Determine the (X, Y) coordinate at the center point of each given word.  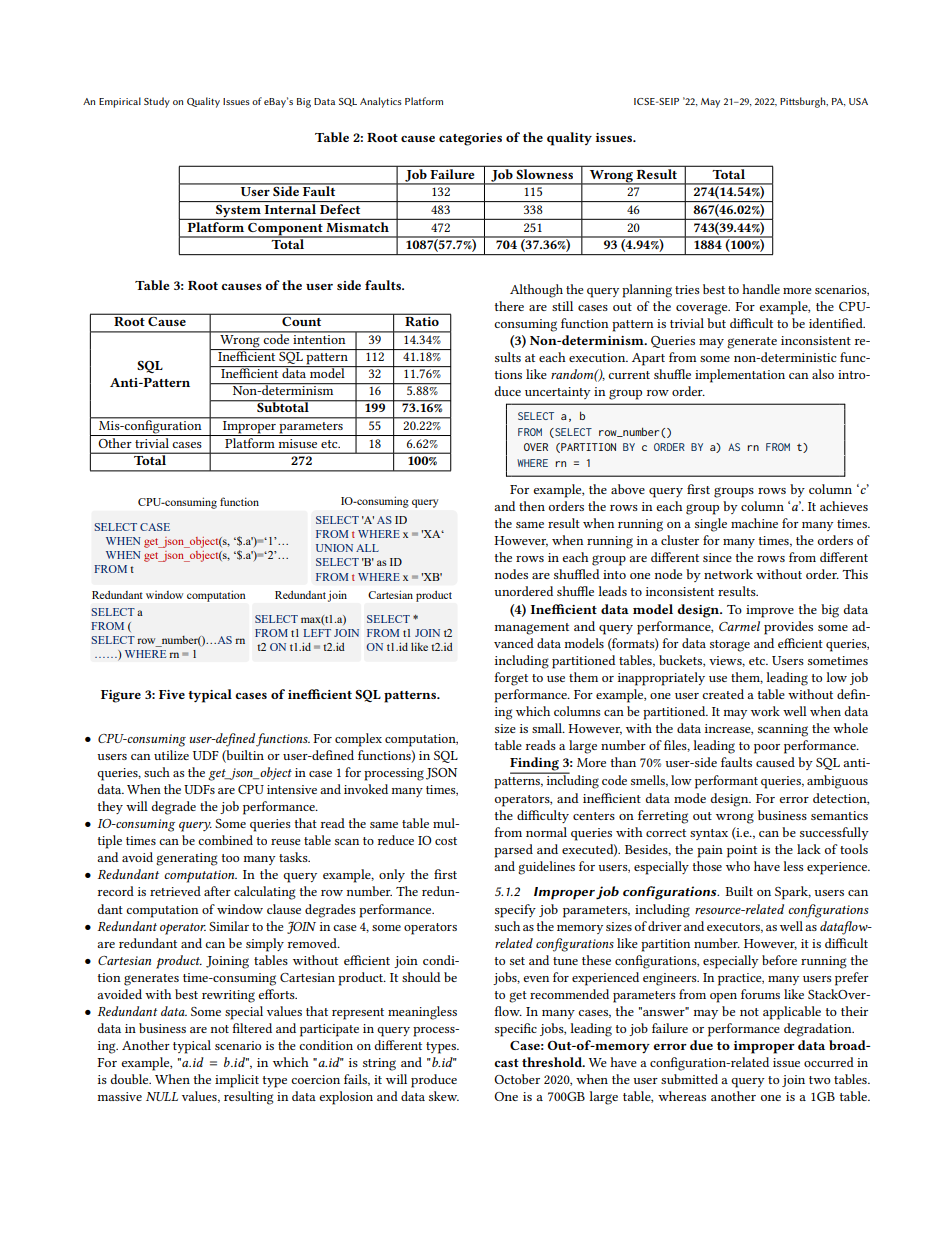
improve (770, 611)
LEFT (317, 633)
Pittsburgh (804, 102)
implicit (237, 1081)
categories (470, 139)
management (532, 629)
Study (157, 102)
